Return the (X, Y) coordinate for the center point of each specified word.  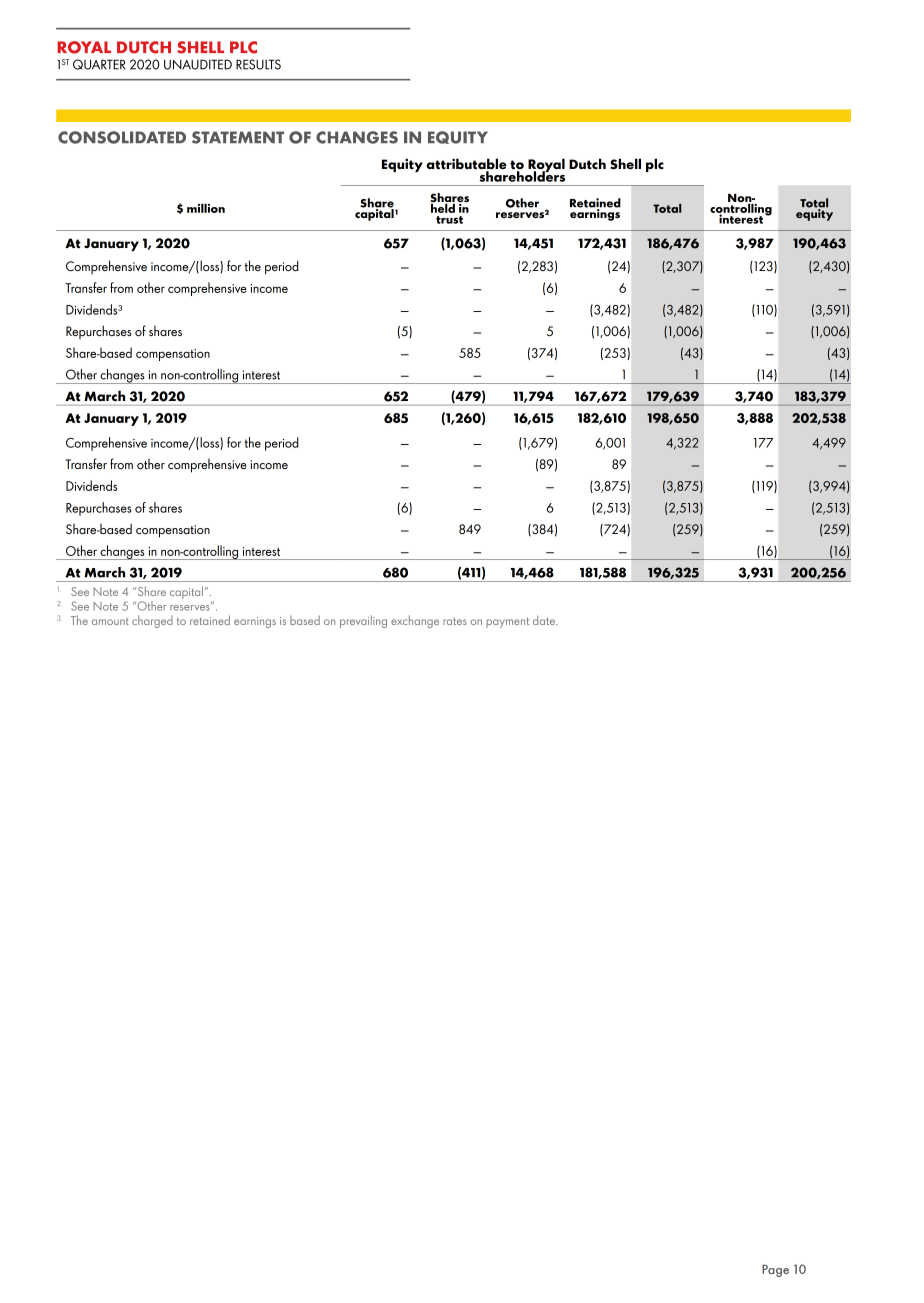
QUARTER (99, 64)
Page (775, 1271)
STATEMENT (238, 137)
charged (152, 621)
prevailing (363, 621)
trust (449, 220)
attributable (466, 165)
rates (455, 621)
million (206, 208)
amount (110, 621)
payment (507, 622)
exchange (415, 621)
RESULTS (258, 64)
